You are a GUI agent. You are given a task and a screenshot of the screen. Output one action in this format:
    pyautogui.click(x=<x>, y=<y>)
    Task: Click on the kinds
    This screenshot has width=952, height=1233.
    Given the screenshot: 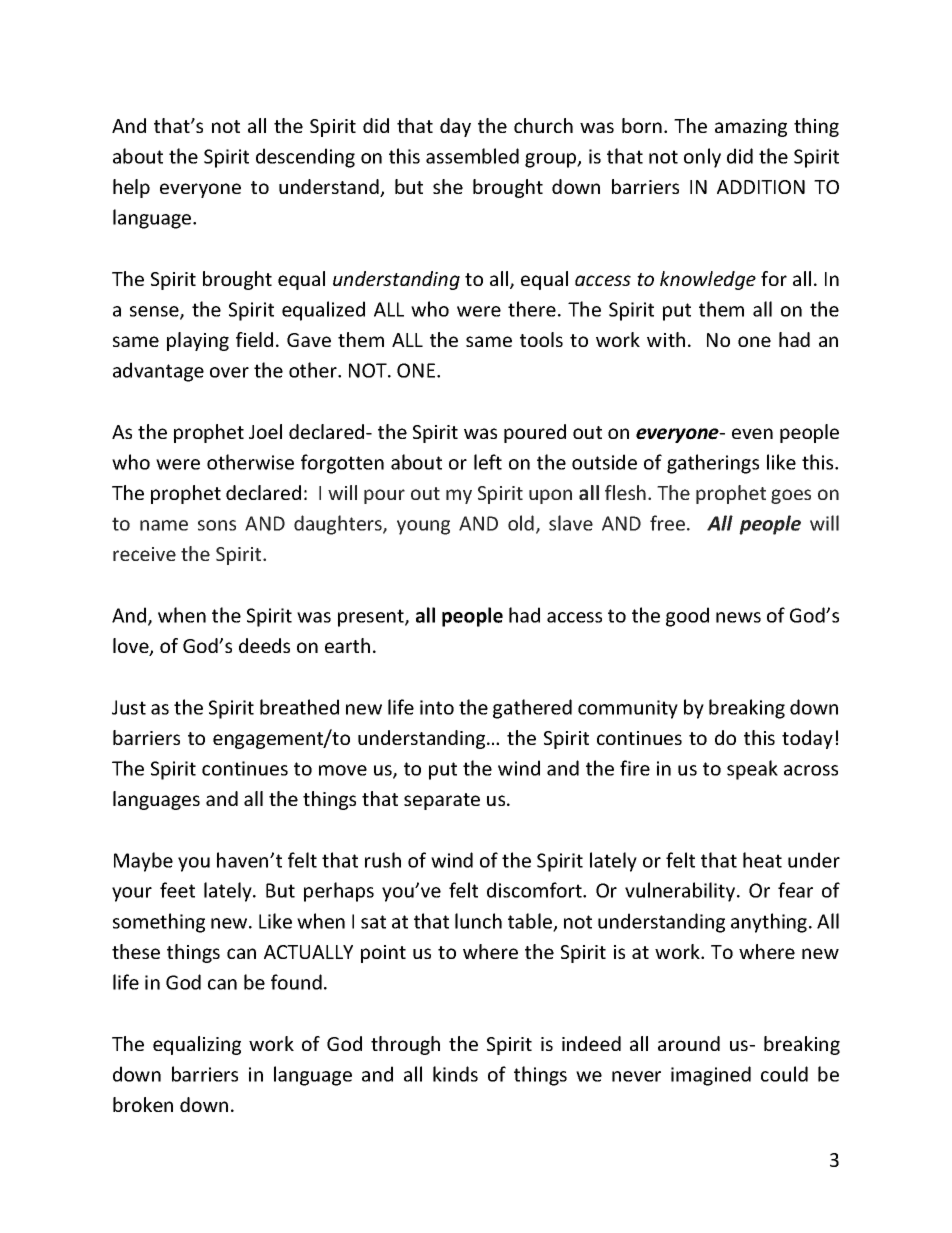 What is the action you would take?
    pyautogui.click(x=455, y=1074)
